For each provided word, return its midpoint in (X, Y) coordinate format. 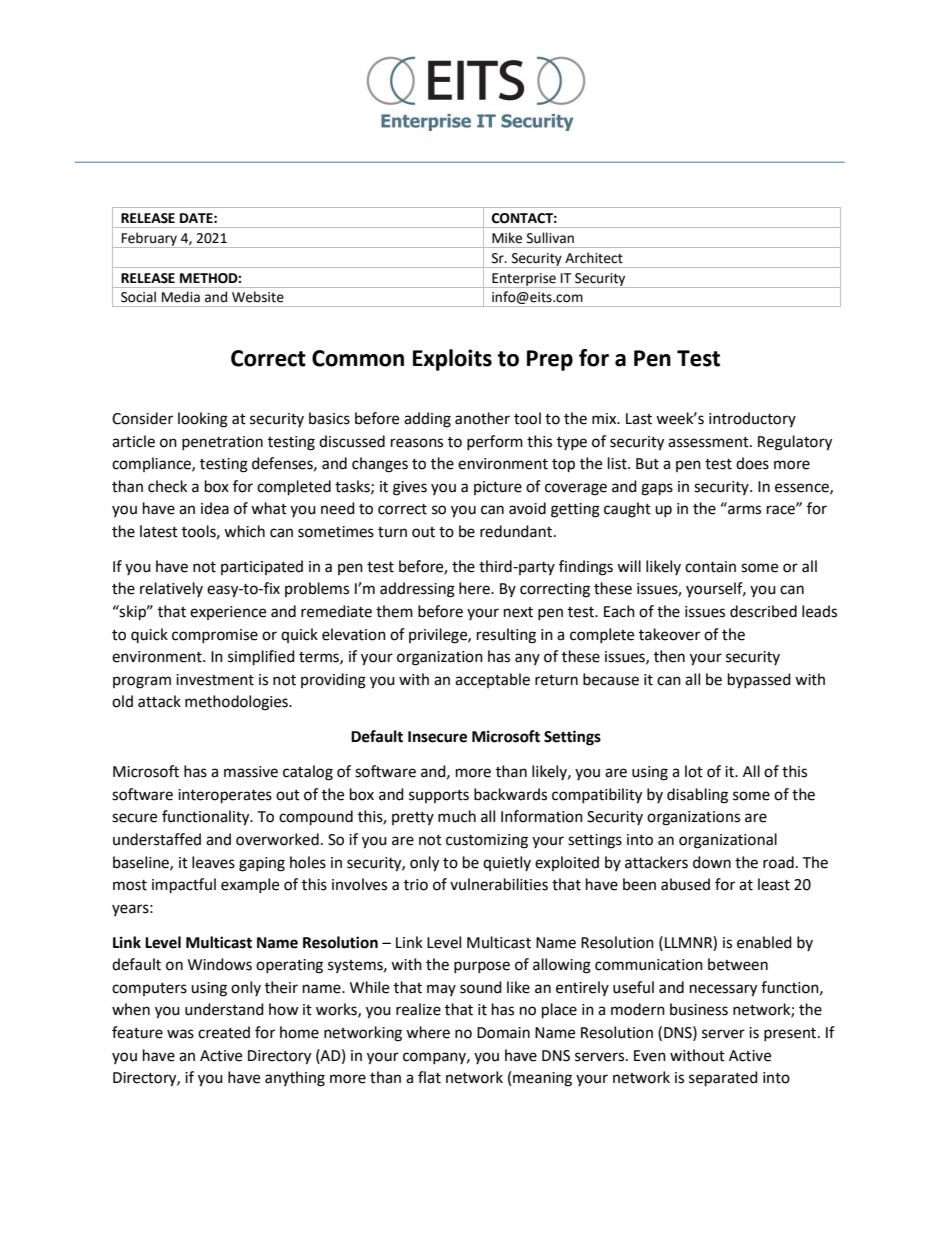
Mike (507, 238)
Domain (503, 1033)
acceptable (492, 680)
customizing (487, 841)
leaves (213, 862)
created (224, 1032)
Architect (594, 258)
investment (215, 680)
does (752, 463)
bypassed (759, 681)
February (149, 240)
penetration (222, 443)
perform (495, 442)
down (712, 862)
